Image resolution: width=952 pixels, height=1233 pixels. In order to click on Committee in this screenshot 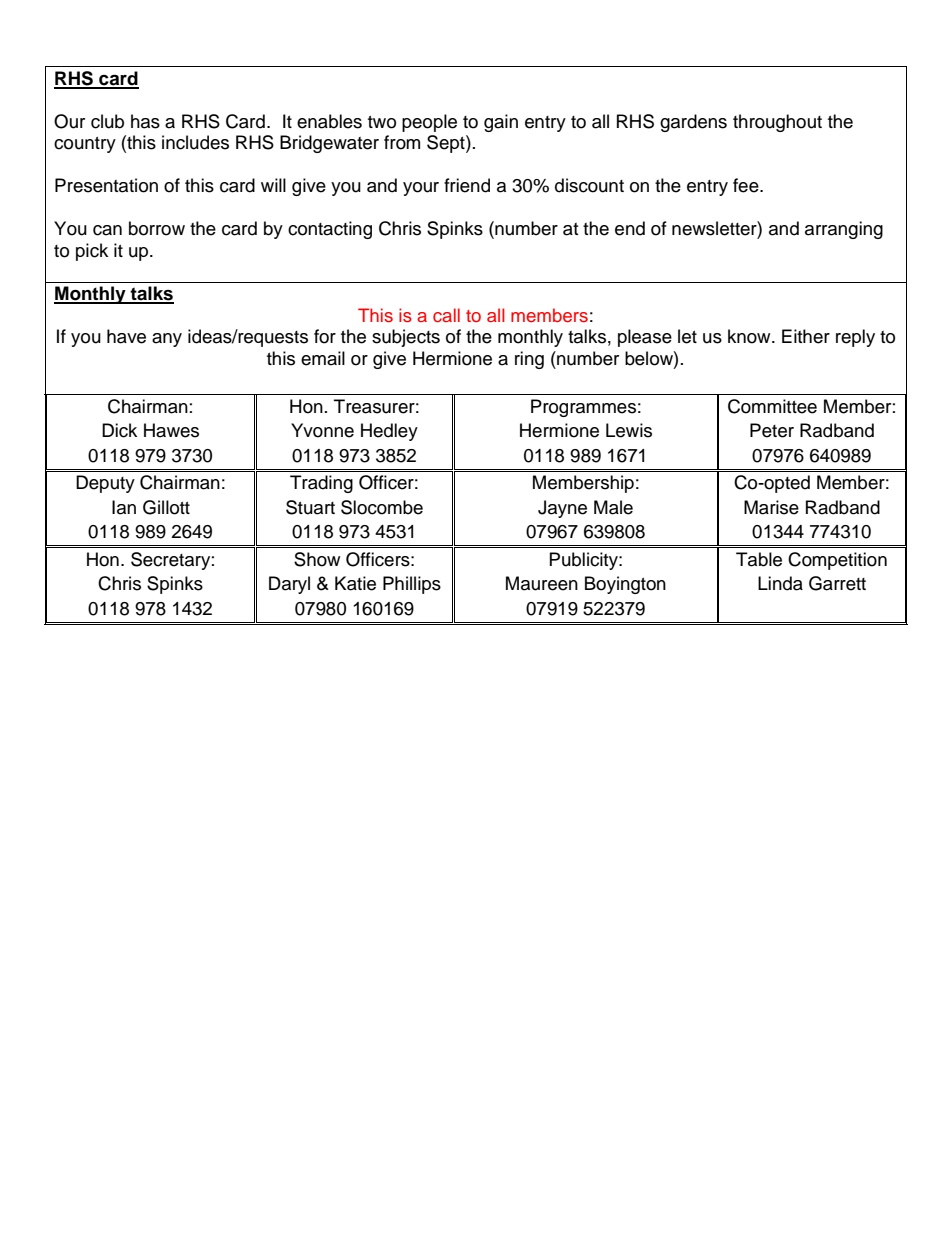, I will do `click(772, 406)`.
